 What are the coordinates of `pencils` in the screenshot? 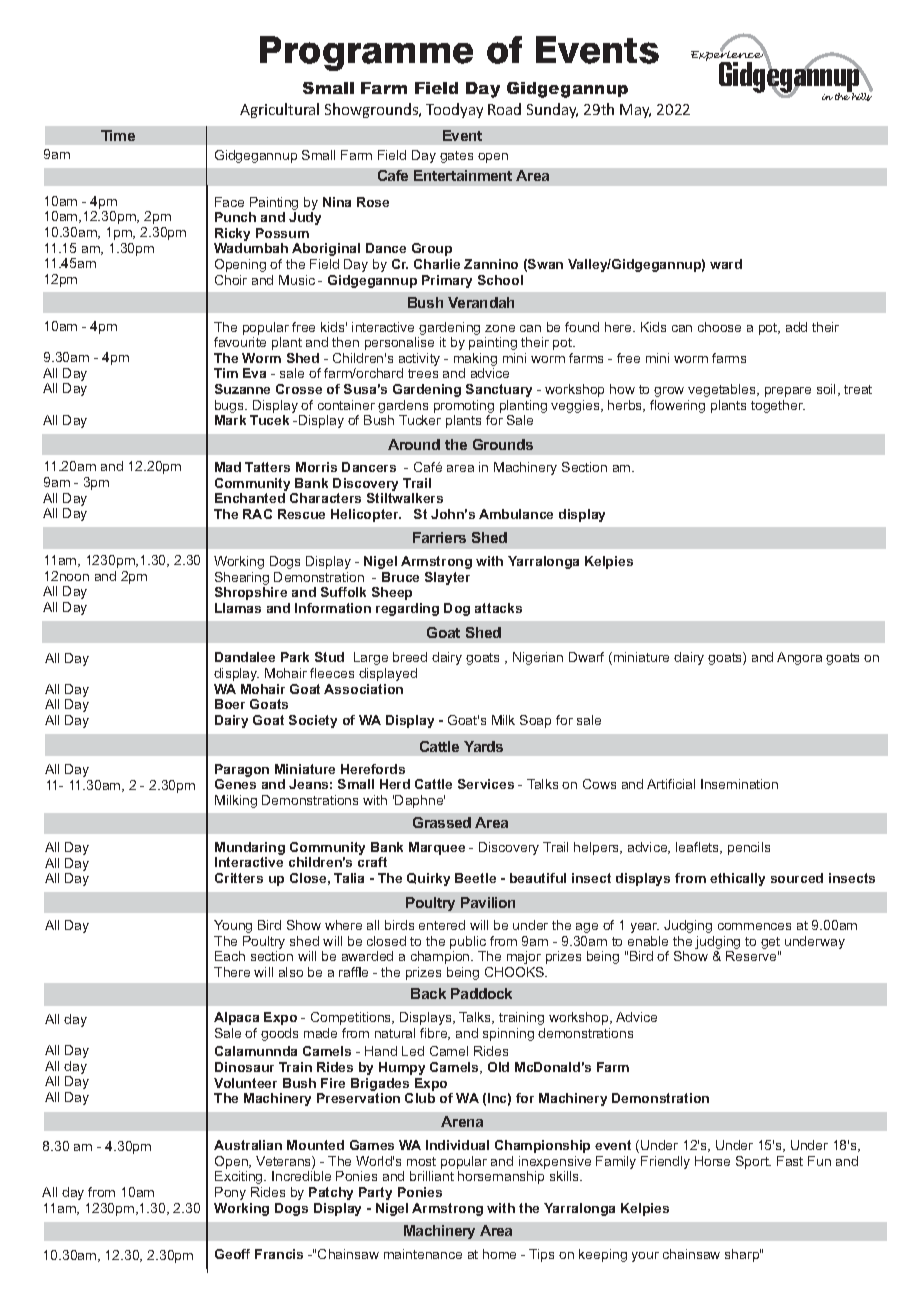 It's located at (749, 848).
